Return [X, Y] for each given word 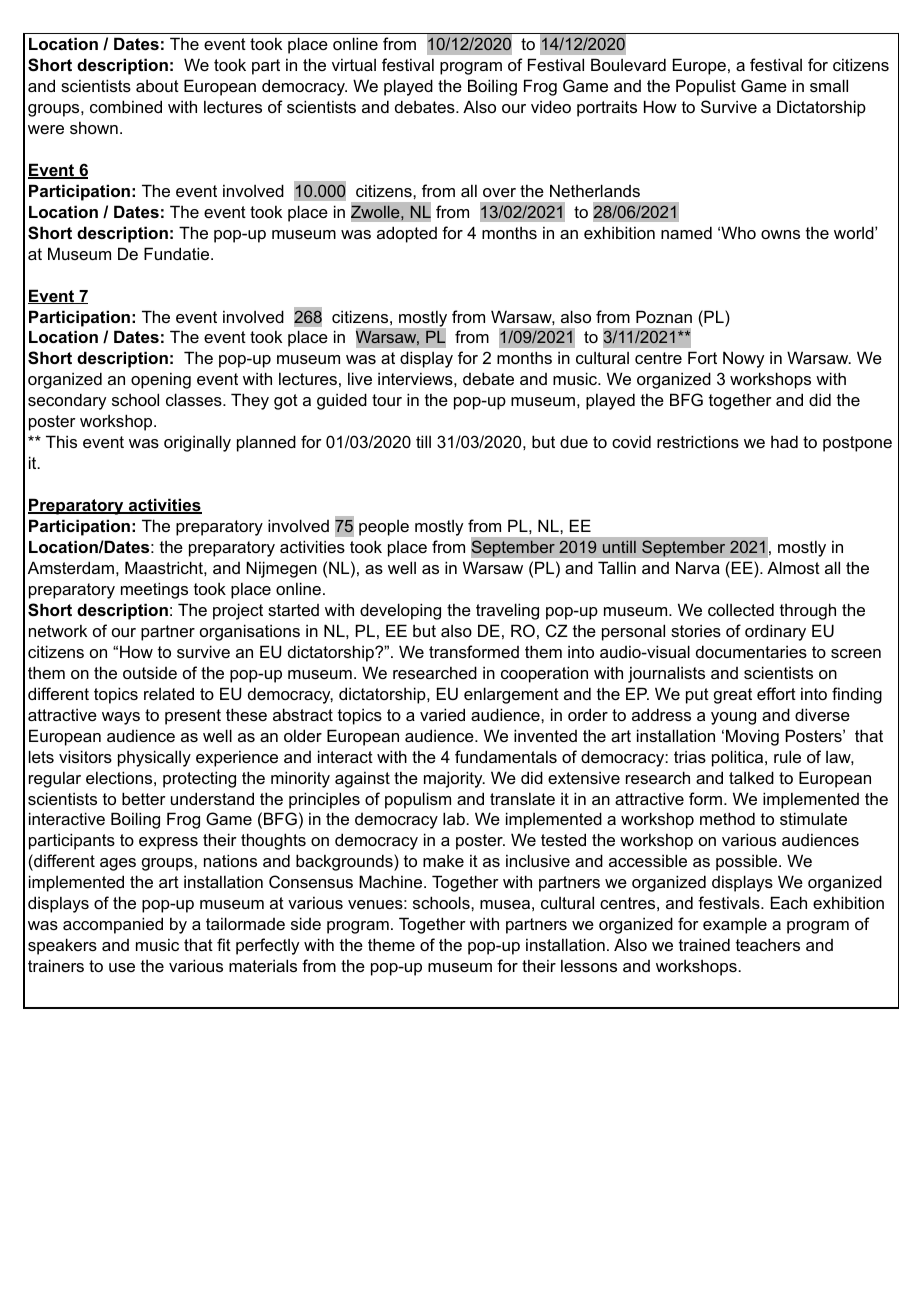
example [735, 925]
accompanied [113, 925]
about [157, 85]
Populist [706, 87]
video [551, 106]
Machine [392, 881]
